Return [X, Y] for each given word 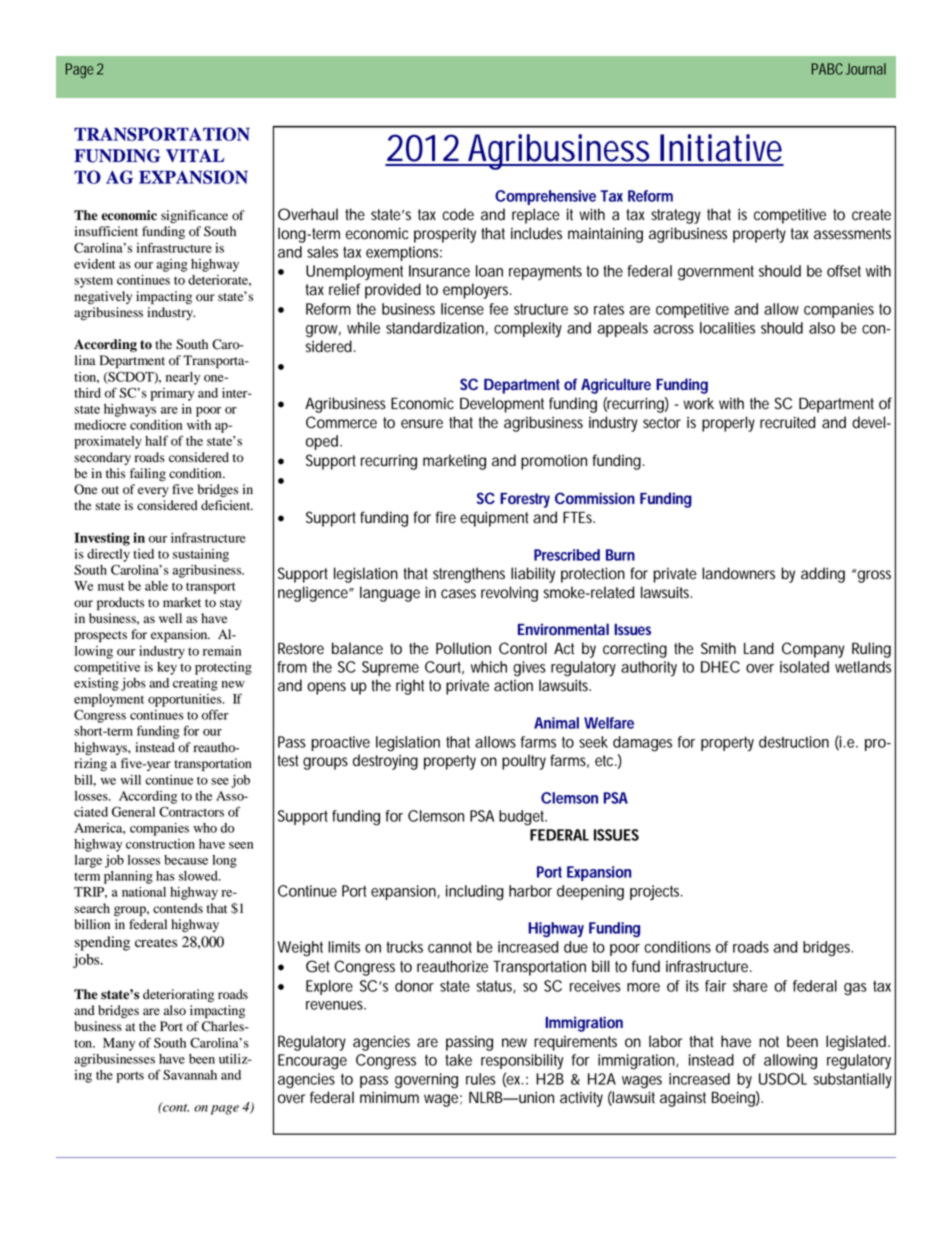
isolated [804, 667]
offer [215, 714]
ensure [422, 424]
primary [172, 394]
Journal [866, 69]
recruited [787, 422]
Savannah [190, 1074]
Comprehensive [545, 197]
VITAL [195, 155]
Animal [556, 723]
